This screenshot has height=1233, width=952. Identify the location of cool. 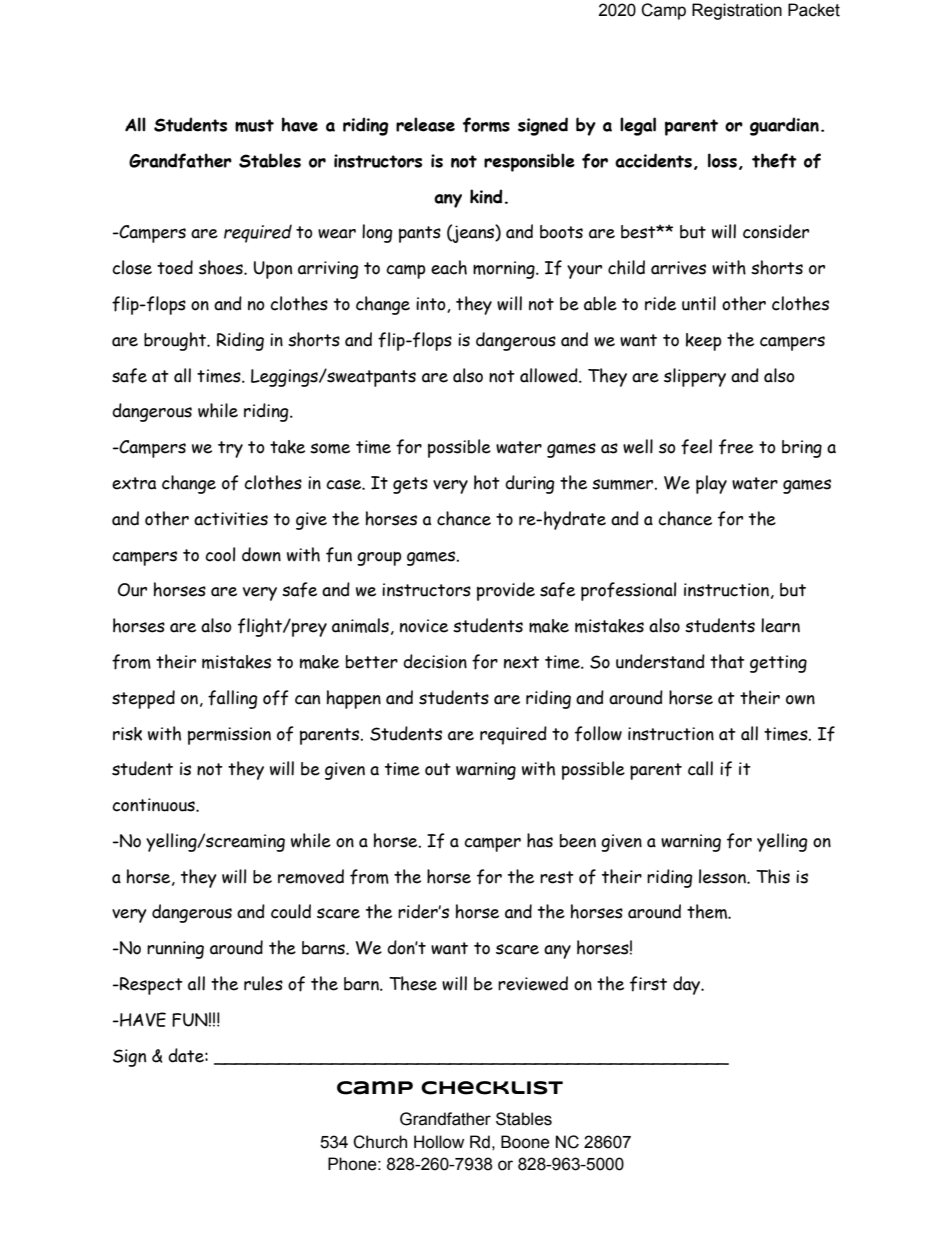
(220, 554).
